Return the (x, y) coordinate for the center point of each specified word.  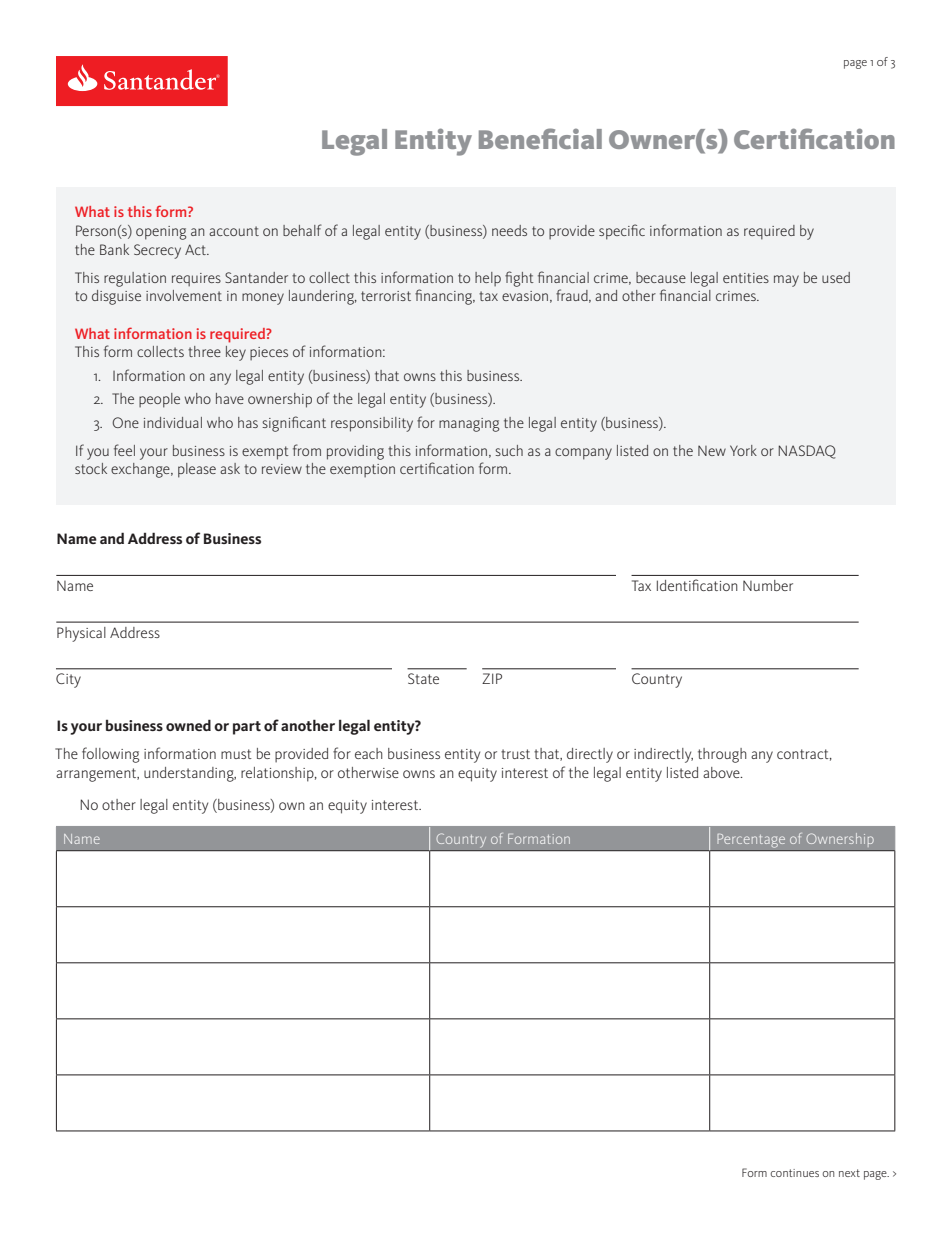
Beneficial (540, 138)
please (197, 470)
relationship (278, 774)
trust (515, 754)
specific (622, 232)
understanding (190, 774)
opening (161, 233)
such (509, 450)
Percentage (751, 842)
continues (795, 1173)
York (743, 450)
